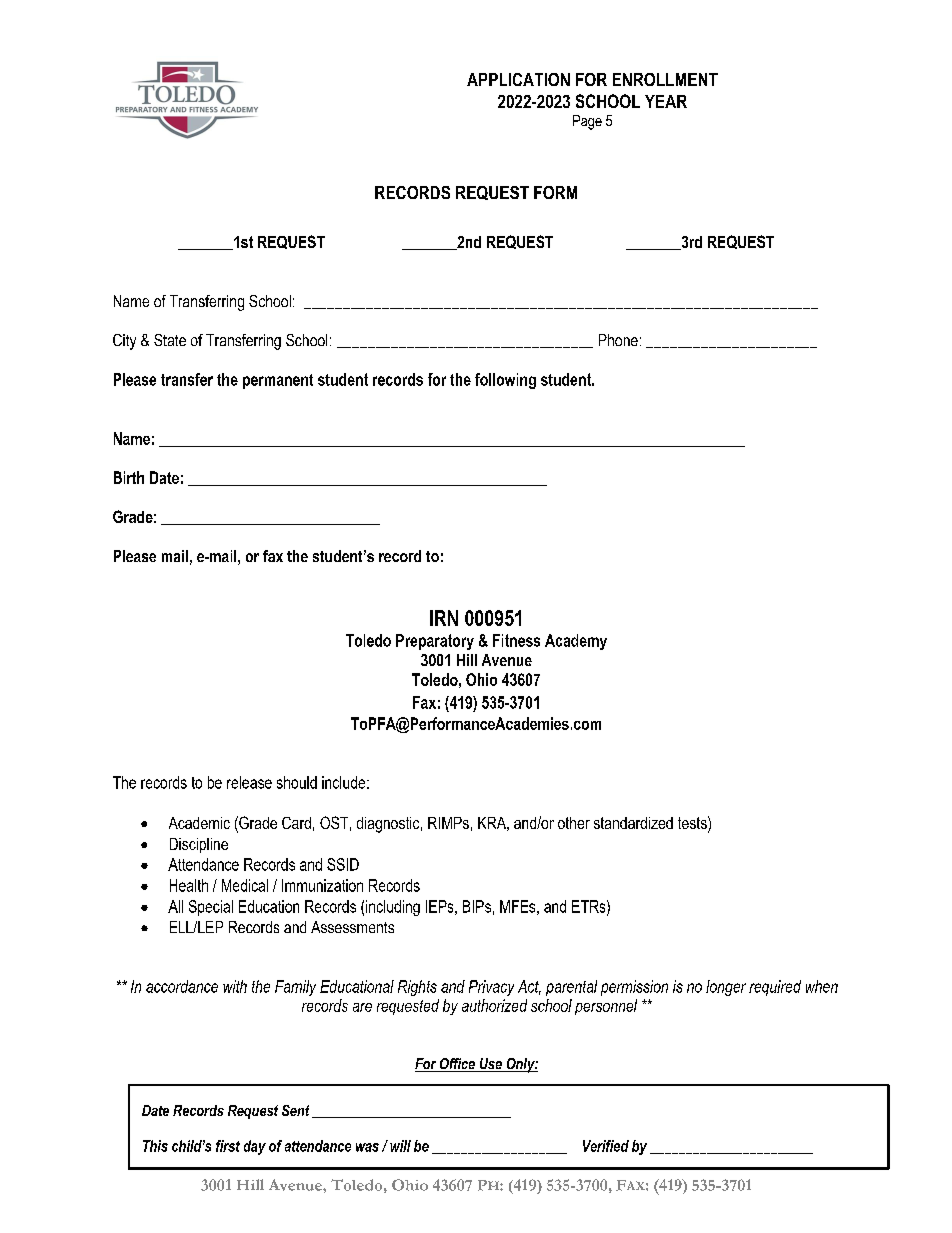 The image size is (952, 1233). I want to click on following, so click(505, 381).
